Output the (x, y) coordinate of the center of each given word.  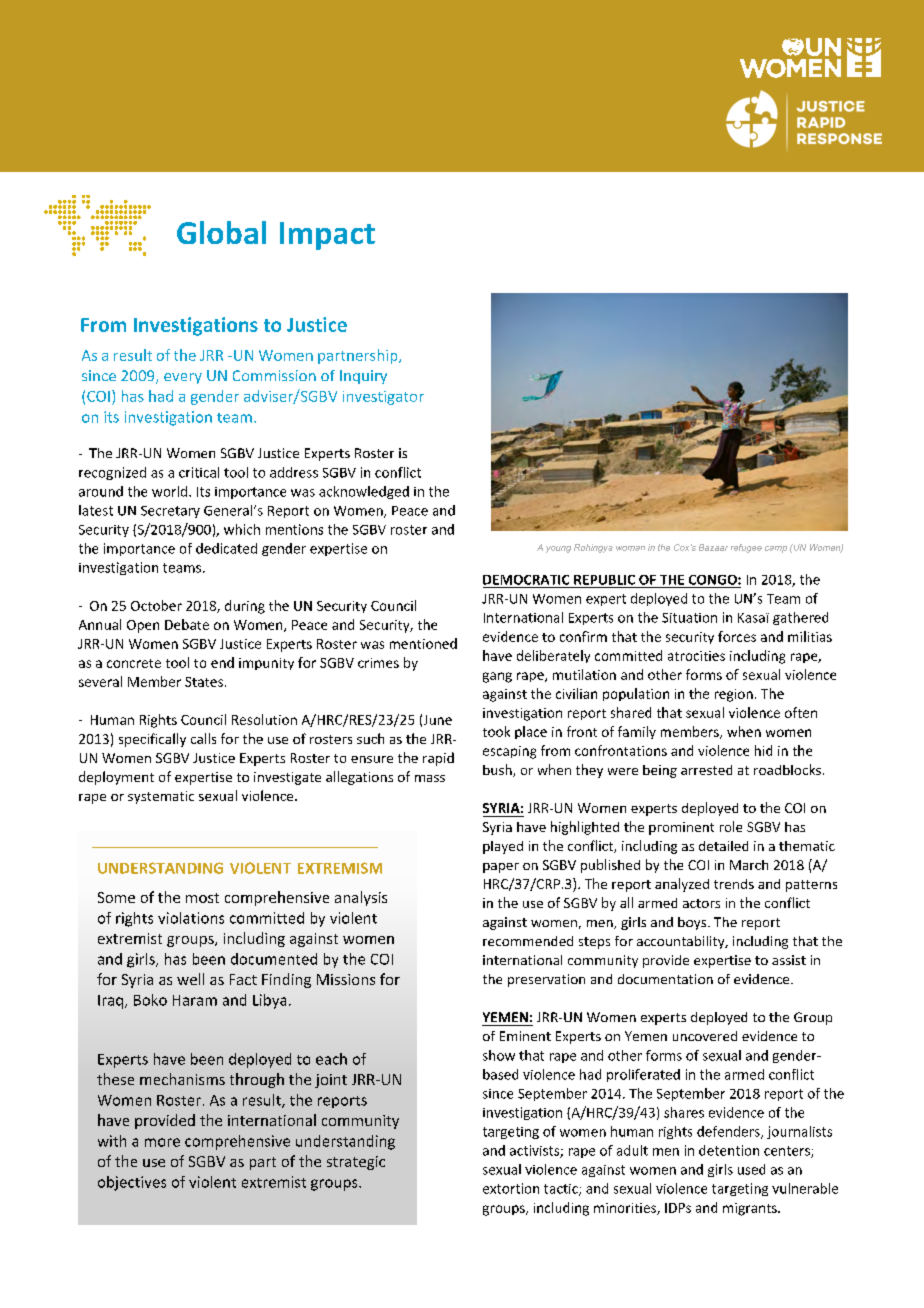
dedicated (226, 548)
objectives (132, 1183)
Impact (327, 236)
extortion (511, 1188)
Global (221, 232)
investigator (383, 398)
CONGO (714, 580)
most (202, 898)
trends (734, 884)
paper (501, 868)
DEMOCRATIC (526, 580)
